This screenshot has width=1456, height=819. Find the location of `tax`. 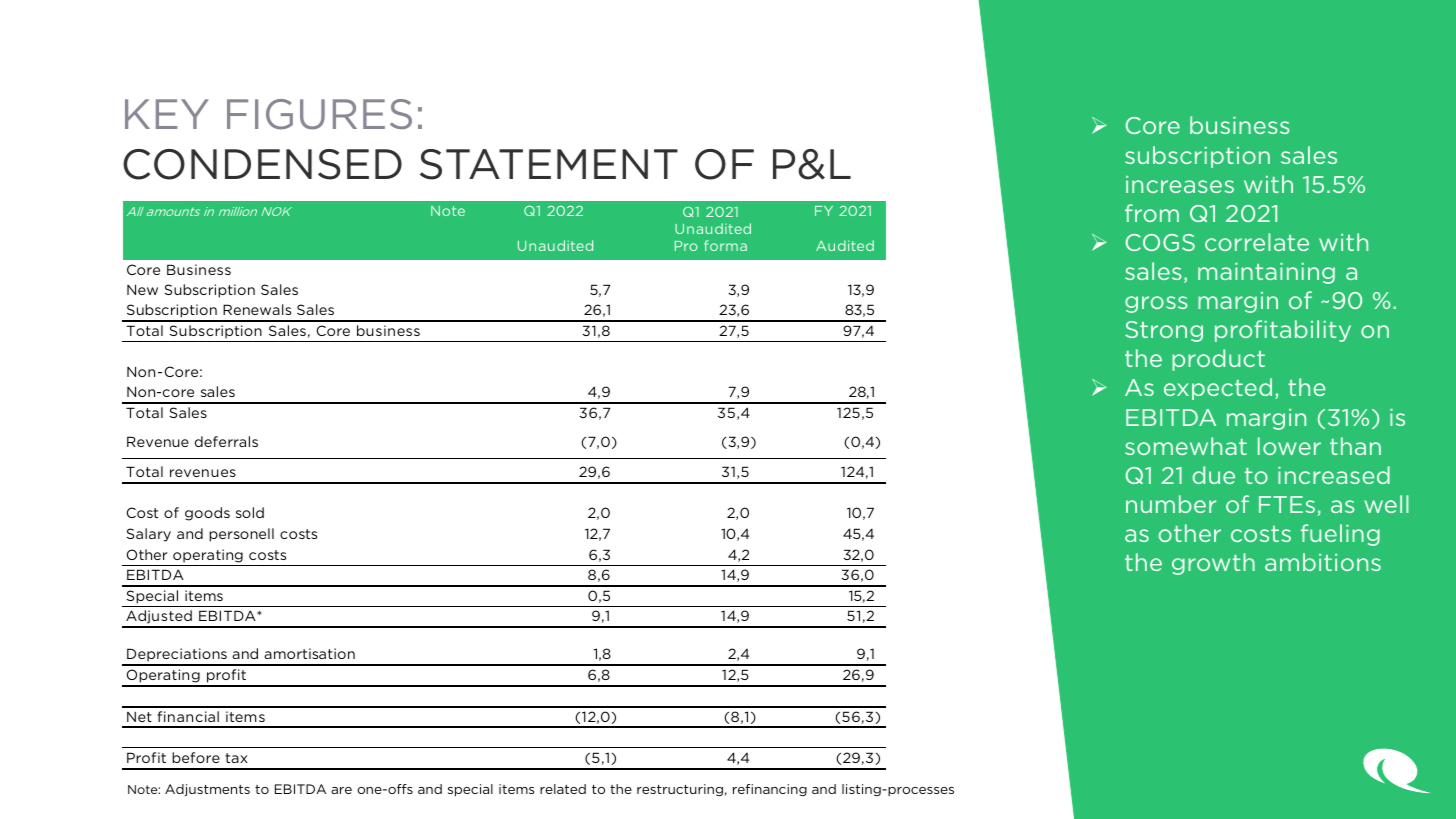

tax is located at coordinates (236, 758).
